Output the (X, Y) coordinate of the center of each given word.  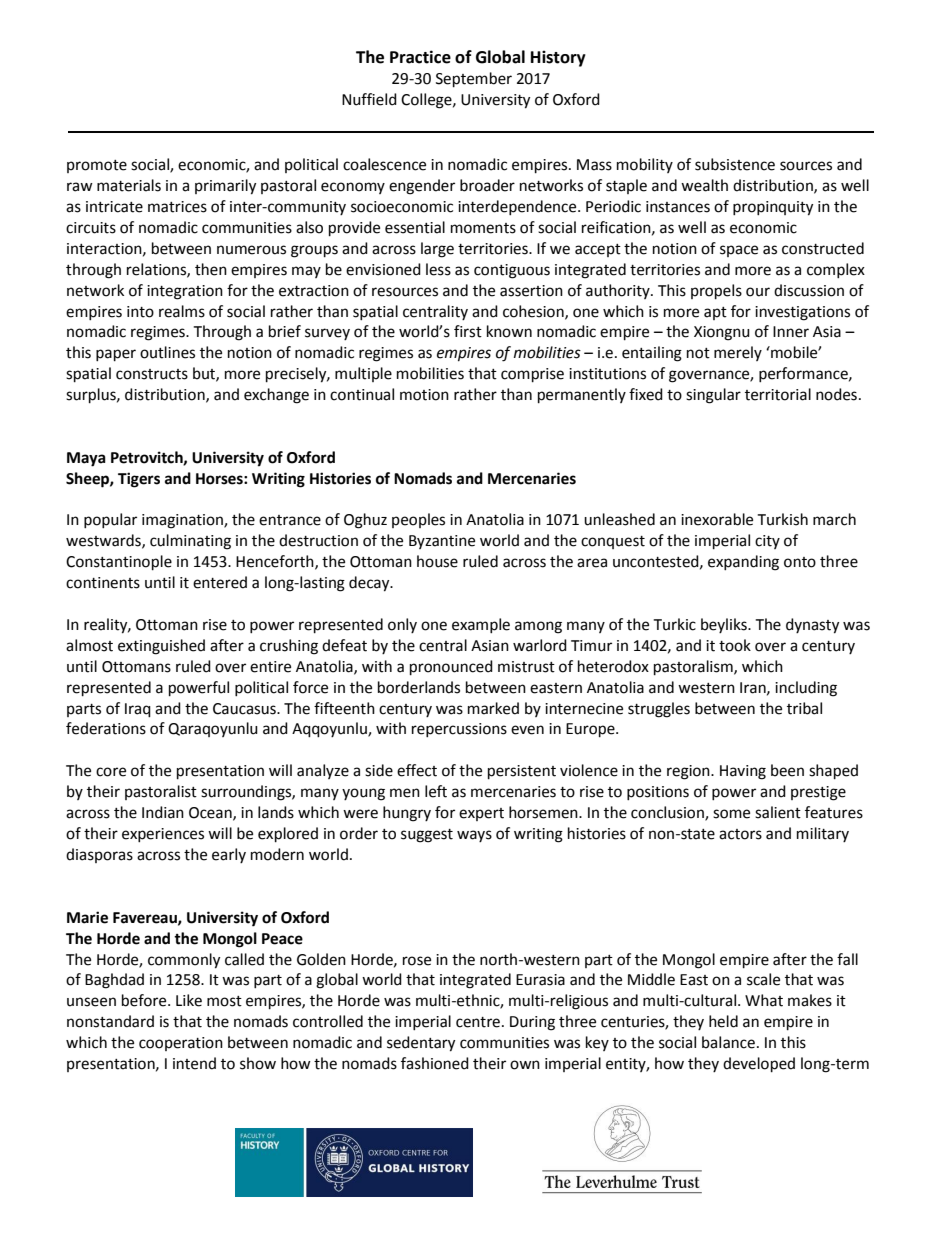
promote (97, 166)
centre (478, 1022)
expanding (743, 563)
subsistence (735, 164)
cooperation (181, 1044)
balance (728, 1042)
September (474, 80)
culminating (190, 542)
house (437, 561)
